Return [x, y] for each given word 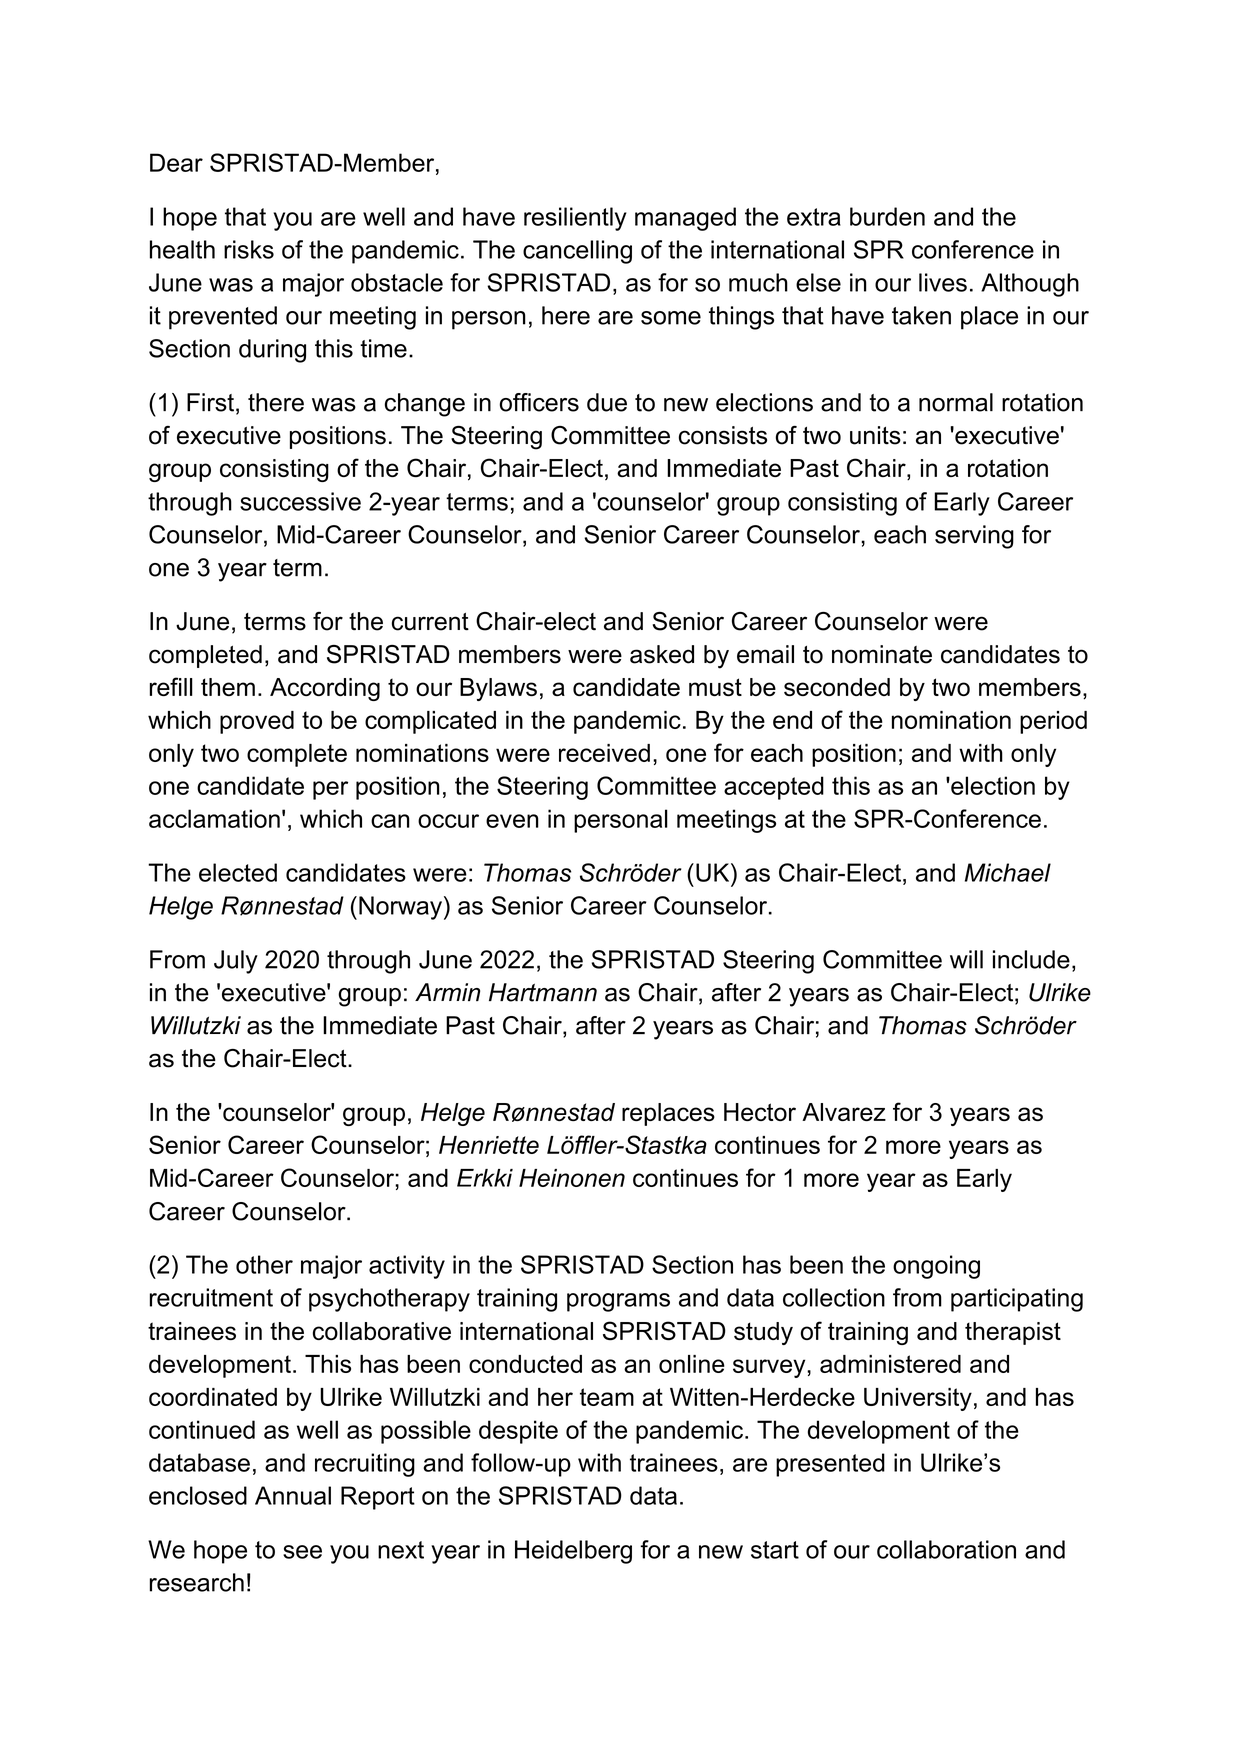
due [607, 402]
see [302, 1552]
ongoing [936, 1267]
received [604, 753]
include [1031, 959]
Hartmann [543, 992]
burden [887, 216]
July [236, 962]
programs [618, 1302]
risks [249, 249]
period [1053, 722]
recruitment [211, 1297]
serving [974, 537]
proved [257, 722]
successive [300, 501]
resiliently [575, 219]
